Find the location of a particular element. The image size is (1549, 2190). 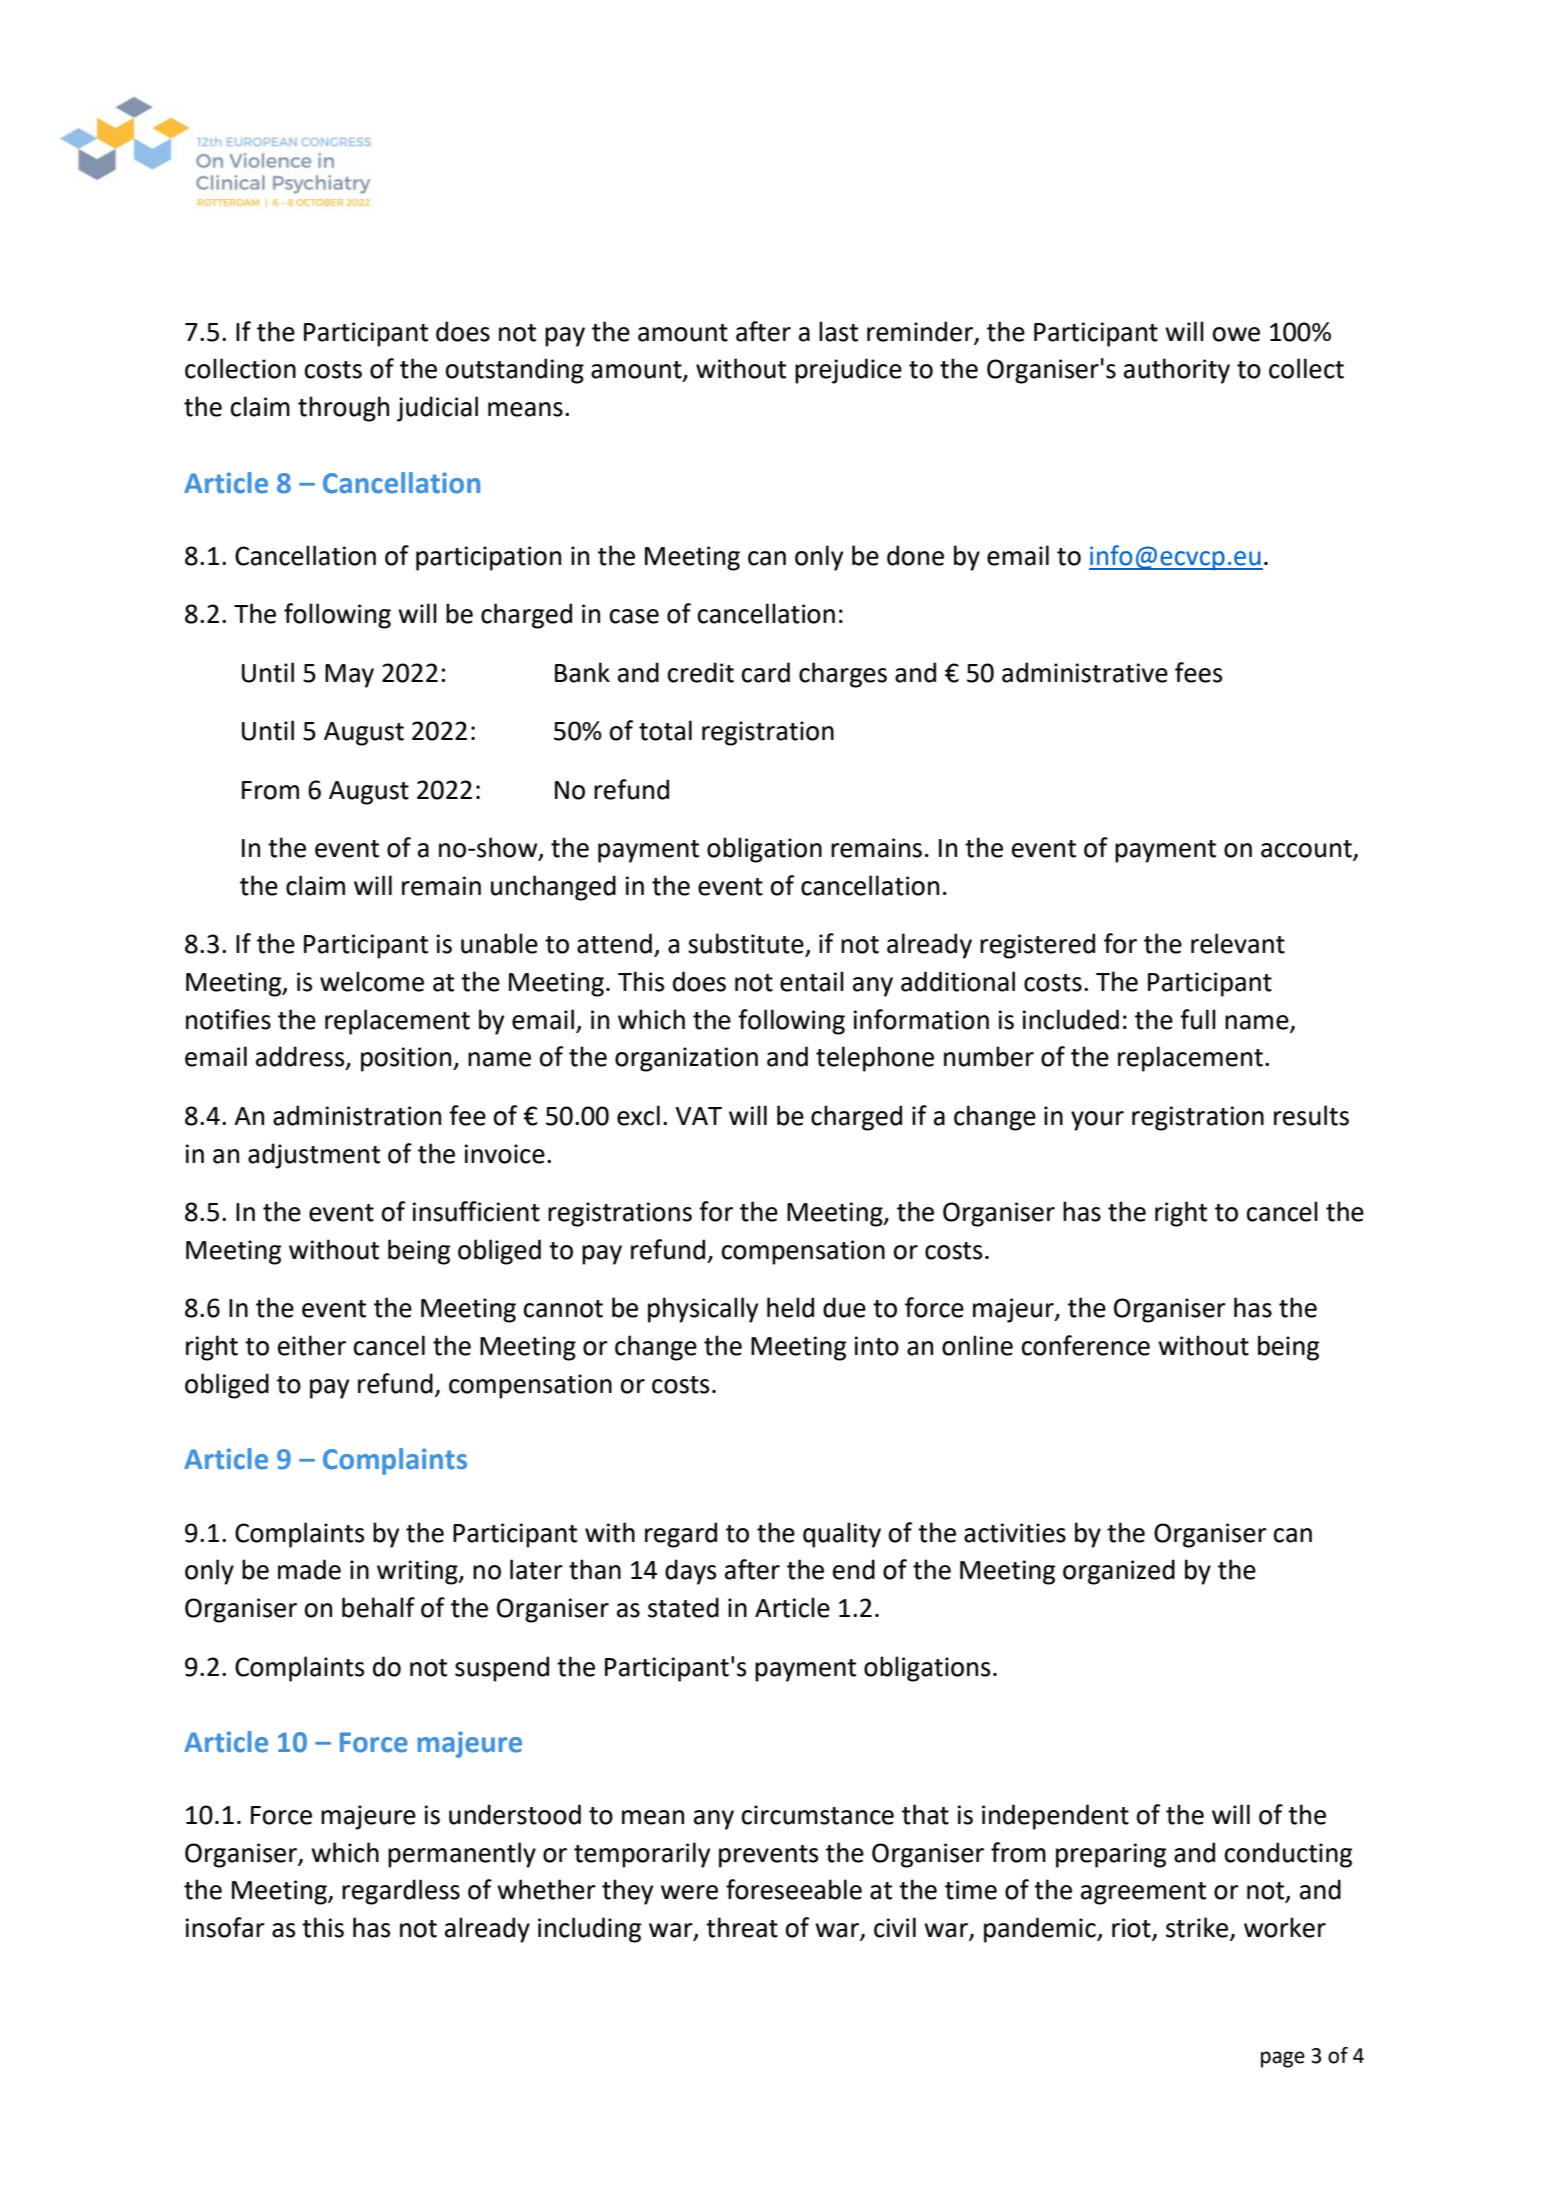

insofar is located at coordinates (225, 1927).
